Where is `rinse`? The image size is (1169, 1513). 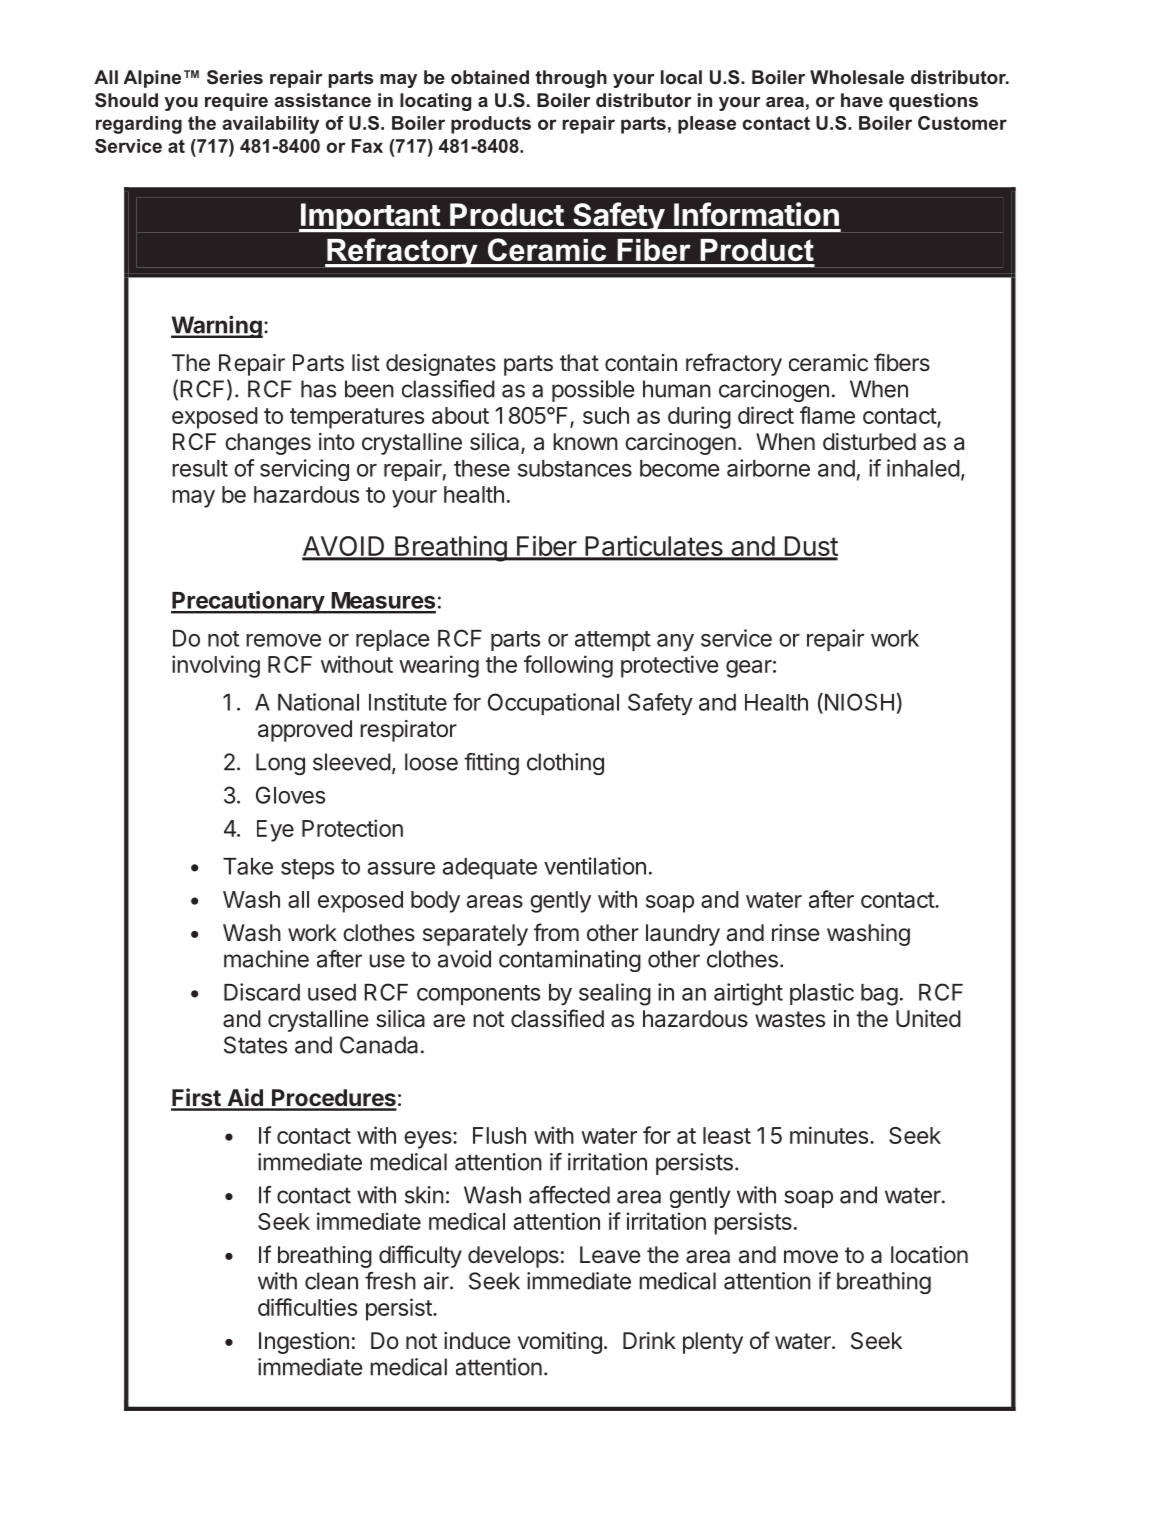
rinse is located at coordinates (796, 933).
